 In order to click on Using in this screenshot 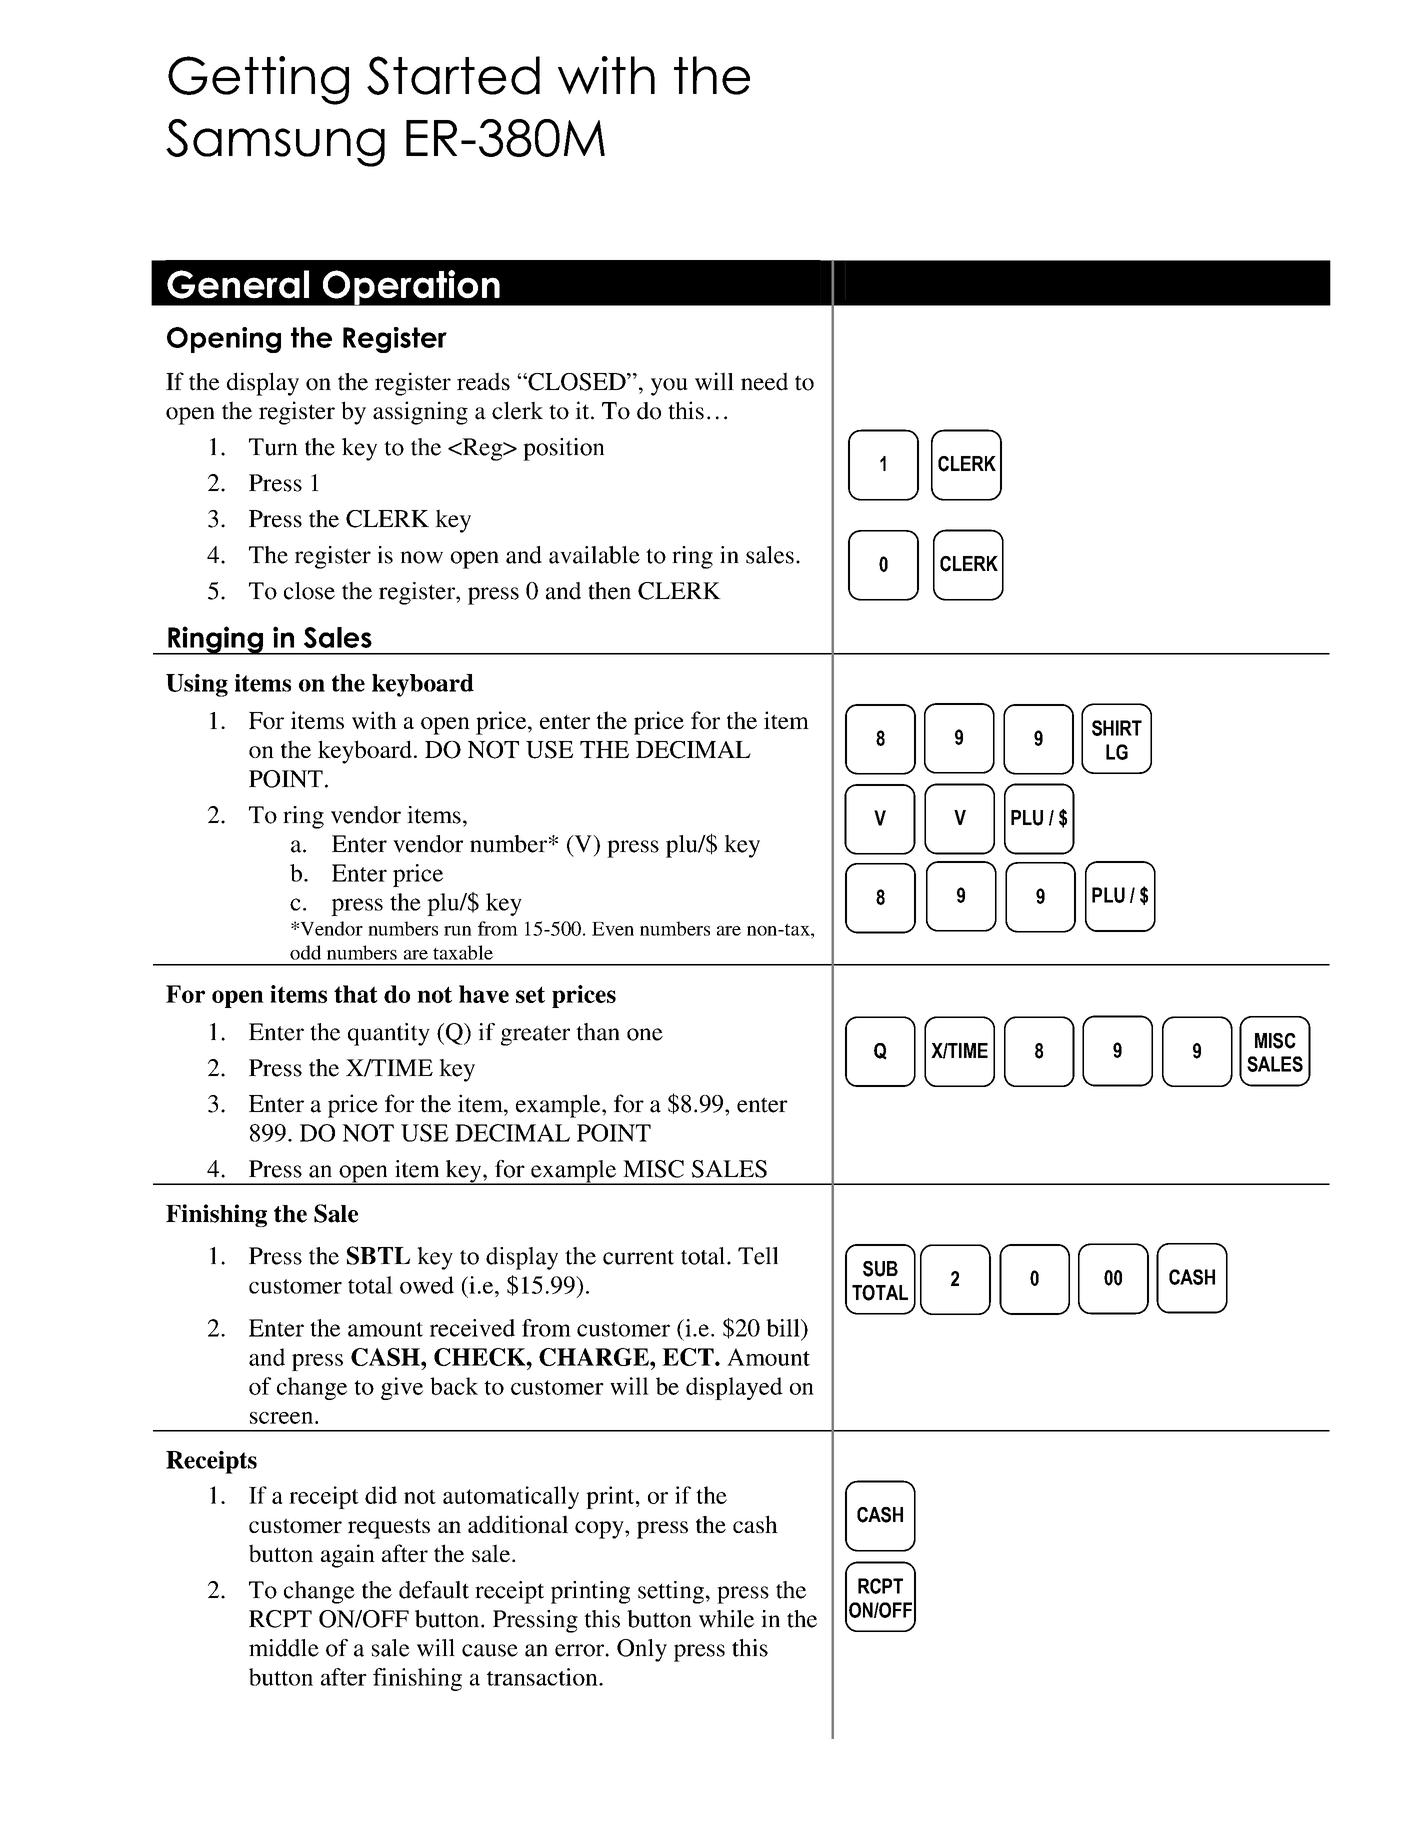, I will do `click(197, 685)`.
